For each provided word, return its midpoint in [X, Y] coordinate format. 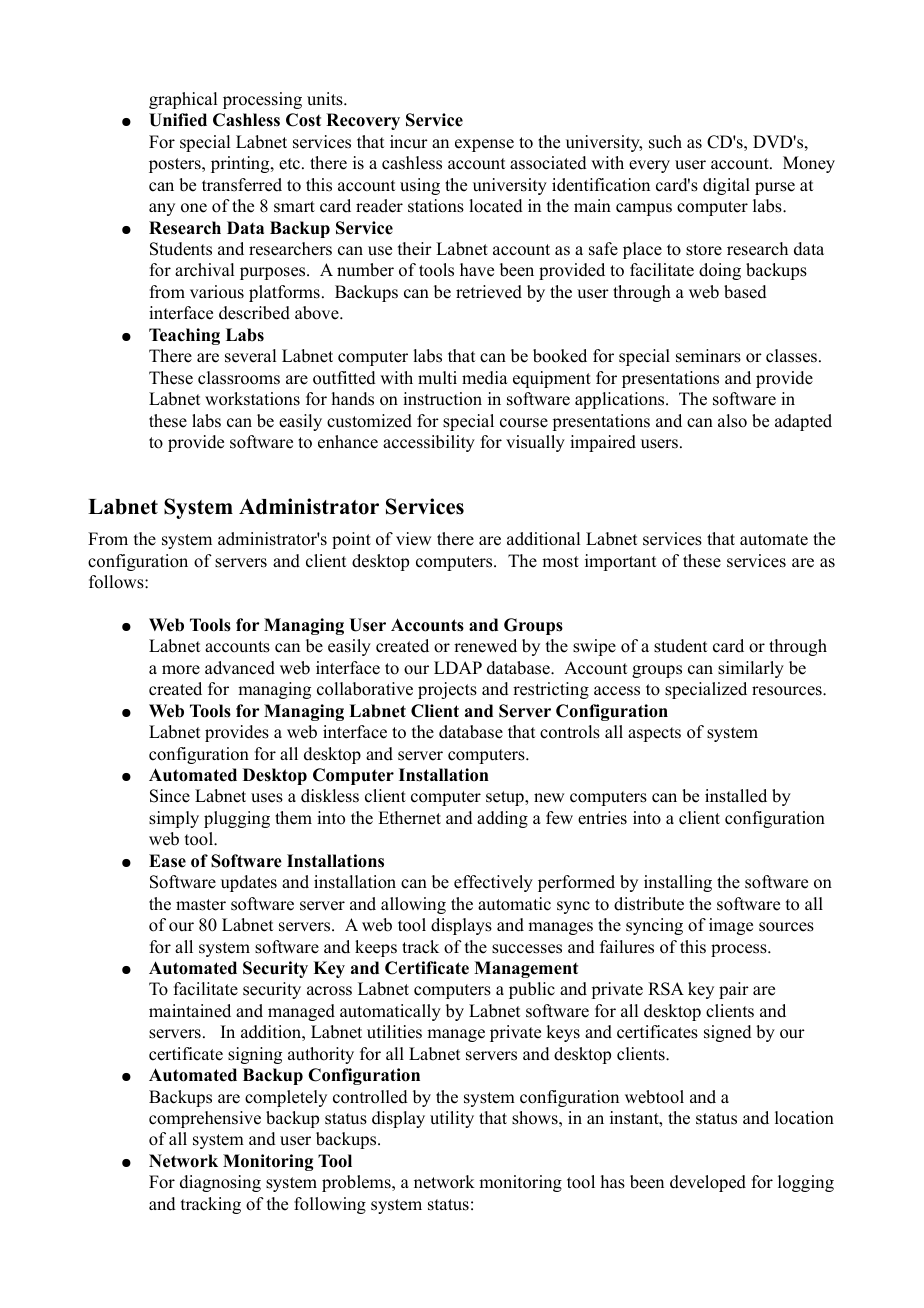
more [181, 670]
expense [484, 145]
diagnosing [220, 1183]
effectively [493, 883]
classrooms [239, 378]
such [665, 142]
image [731, 926]
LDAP [458, 667]
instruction [442, 399]
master [201, 905]
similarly [751, 669]
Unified [178, 120]
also [732, 421]
